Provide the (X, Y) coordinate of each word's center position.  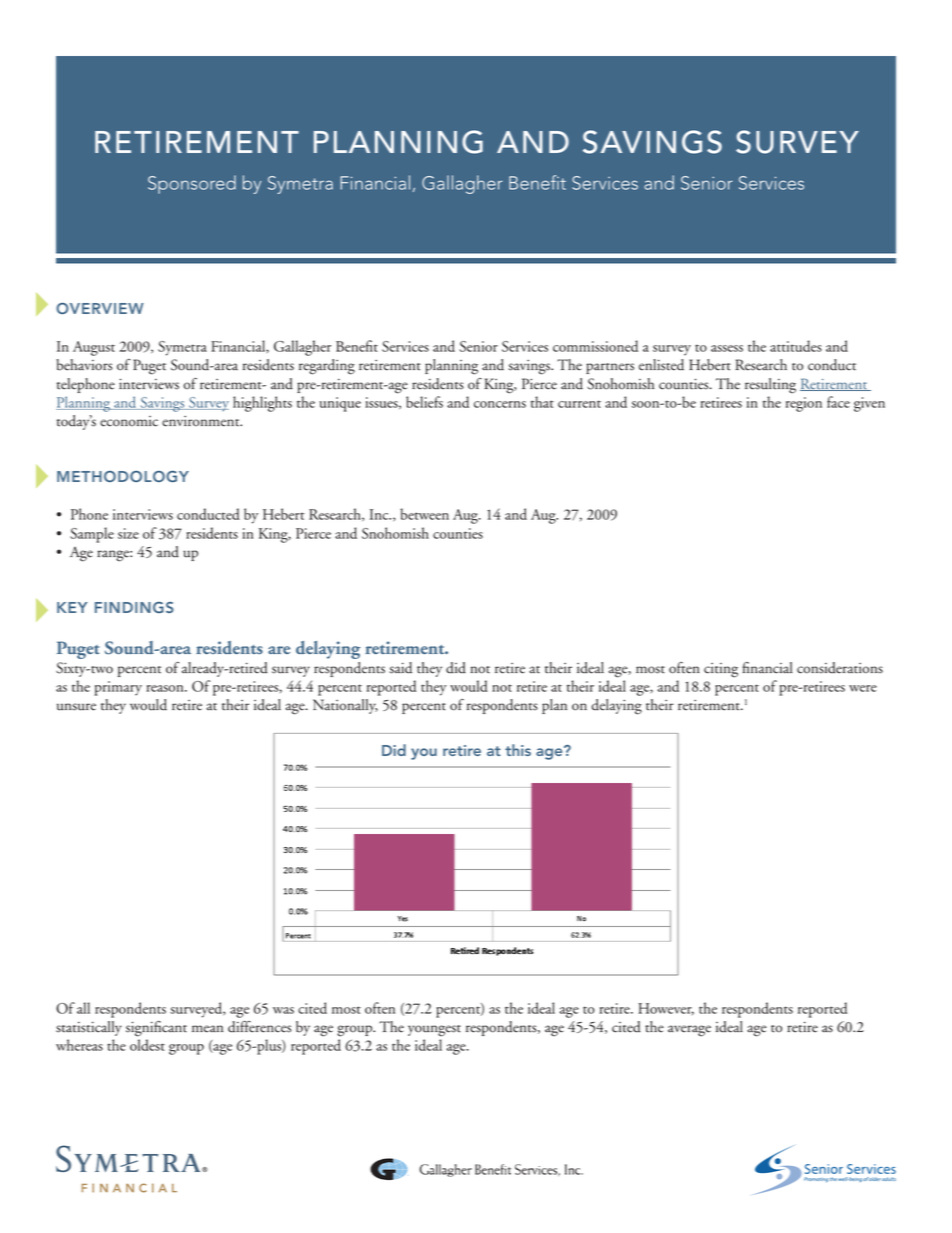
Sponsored (192, 184)
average (689, 1031)
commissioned (595, 346)
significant (156, 1029)
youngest (434, 1031)
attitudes (796, 346)
